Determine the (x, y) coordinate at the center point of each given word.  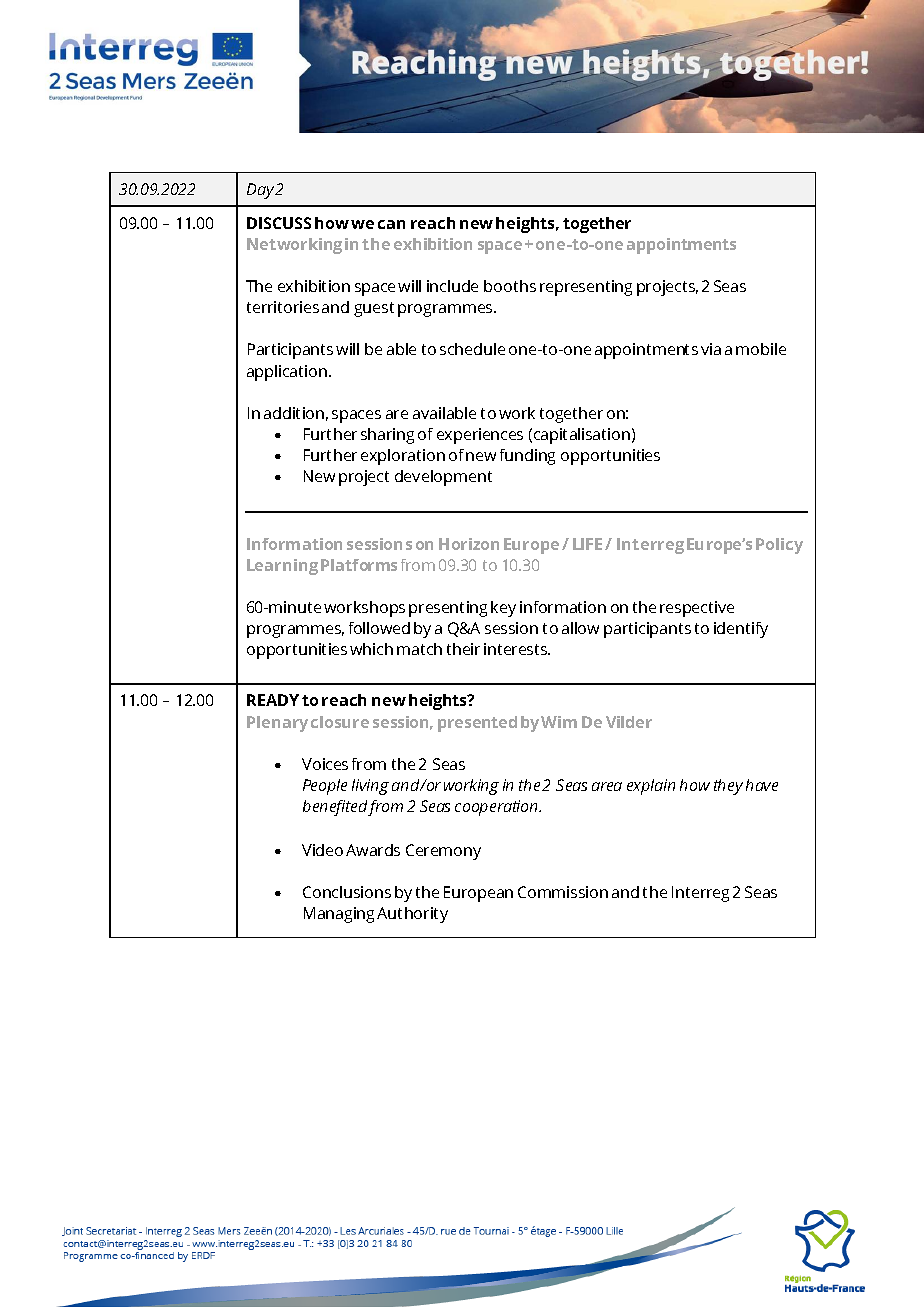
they (728, 787)
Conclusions (347, 892)
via (711, 349)
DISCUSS (279, 223)
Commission (563, 892)
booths (510, 286)
